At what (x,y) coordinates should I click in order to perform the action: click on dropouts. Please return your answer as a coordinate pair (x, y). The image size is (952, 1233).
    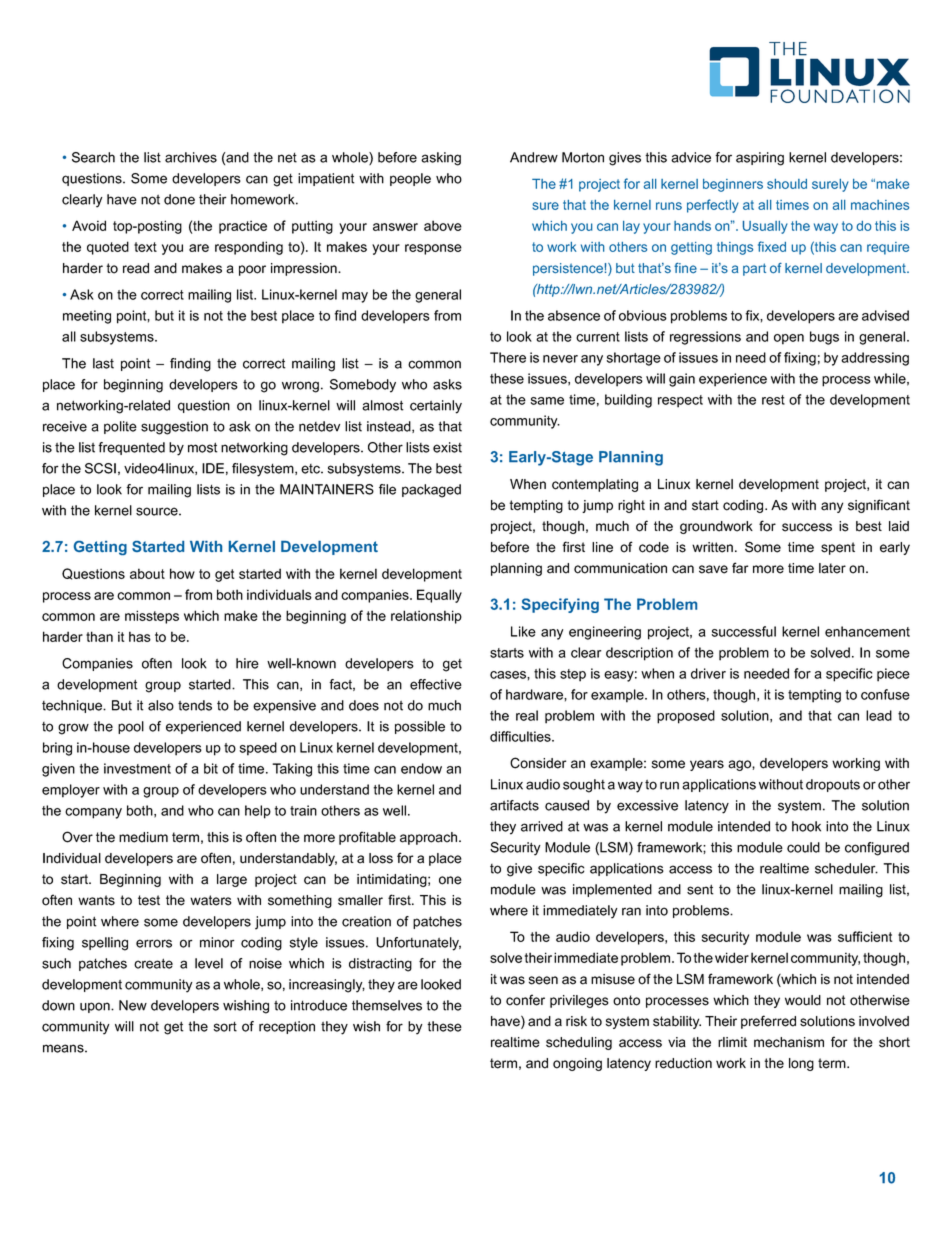
    Looking at the image, I should click on (833, 785).
